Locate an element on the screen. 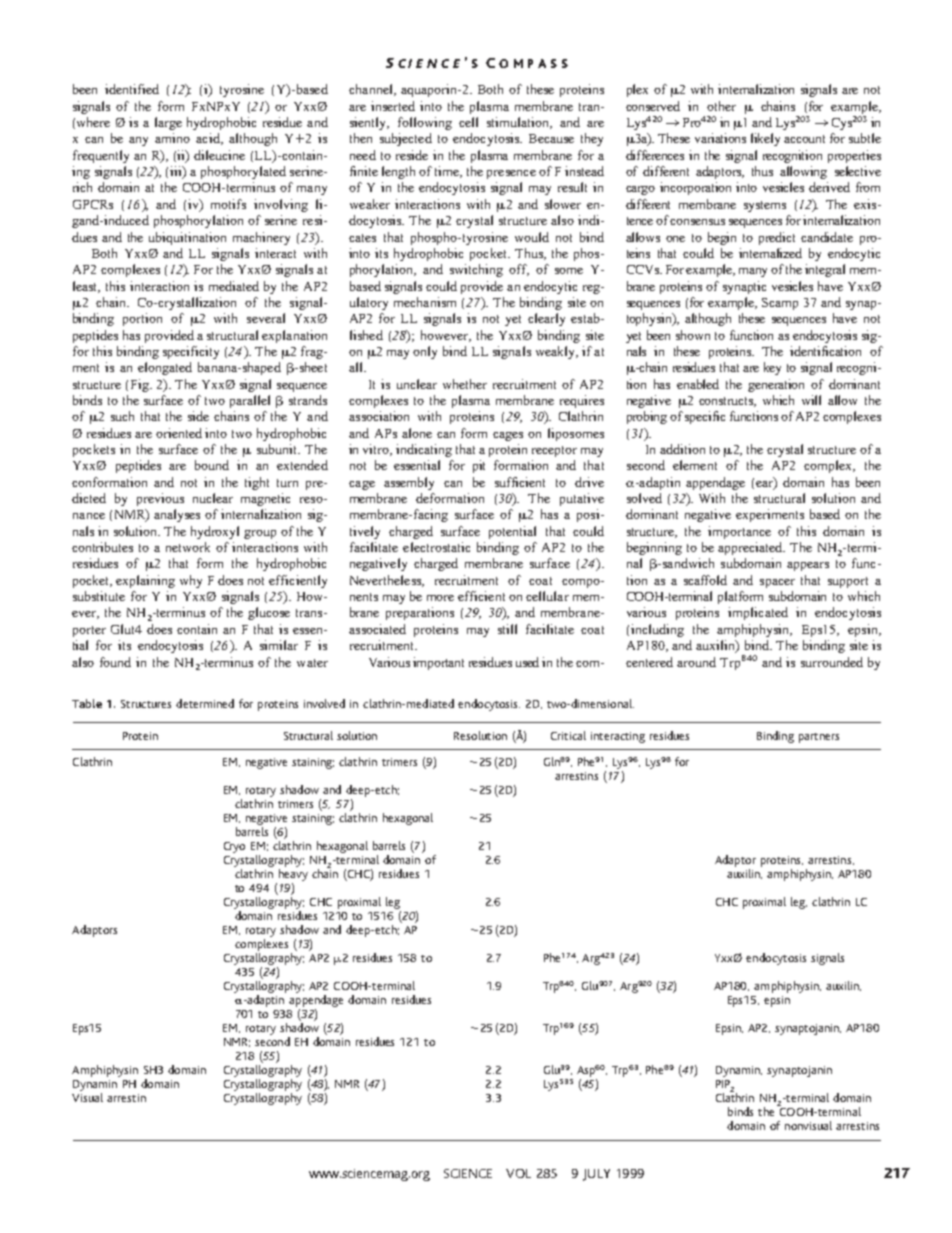  electrostatic is located at coordinates (436, 547).
